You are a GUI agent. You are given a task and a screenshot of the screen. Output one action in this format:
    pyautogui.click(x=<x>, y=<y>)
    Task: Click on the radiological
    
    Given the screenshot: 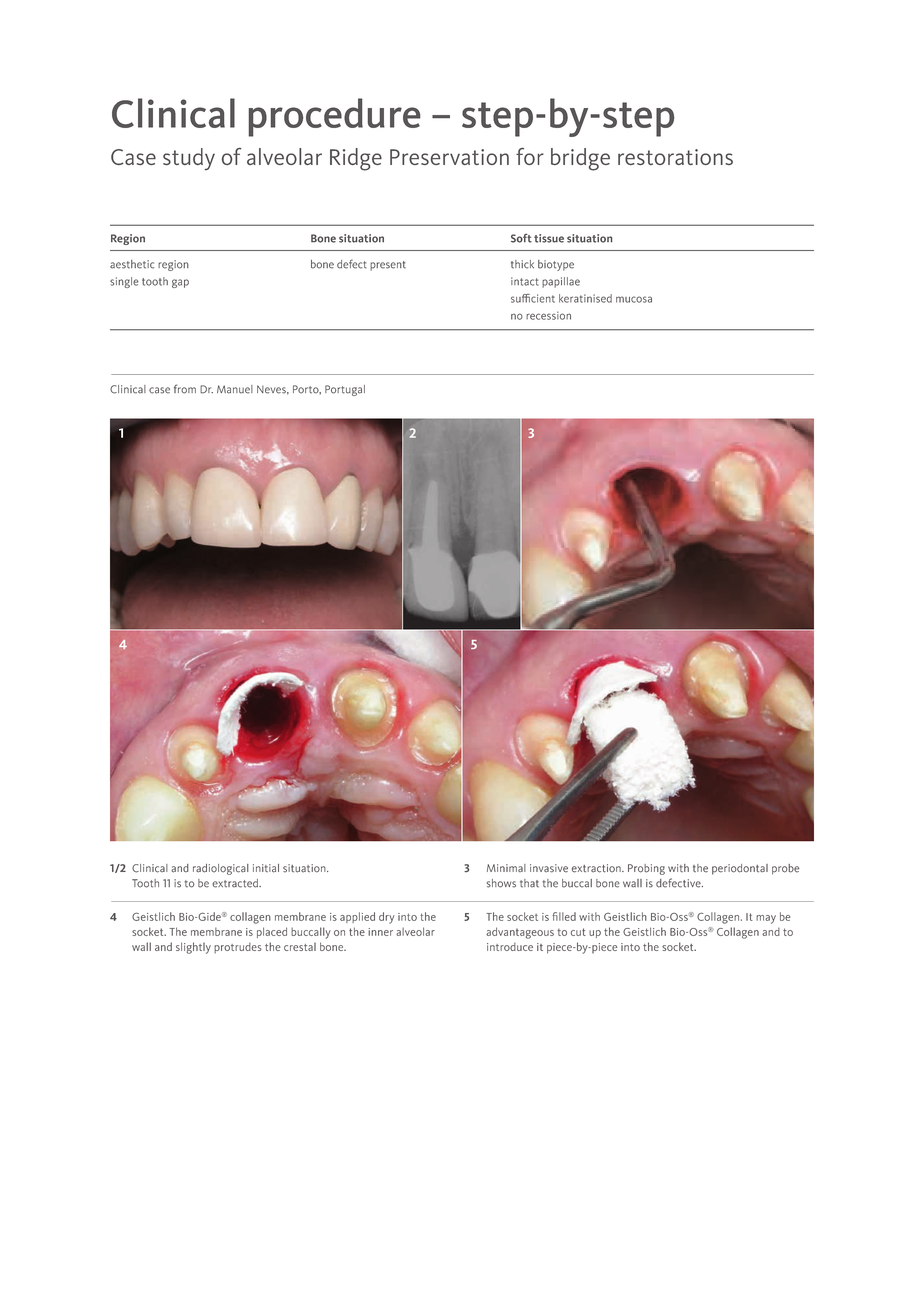 What is the action you would take?
    pyautogui.click(x=221, y=869)
